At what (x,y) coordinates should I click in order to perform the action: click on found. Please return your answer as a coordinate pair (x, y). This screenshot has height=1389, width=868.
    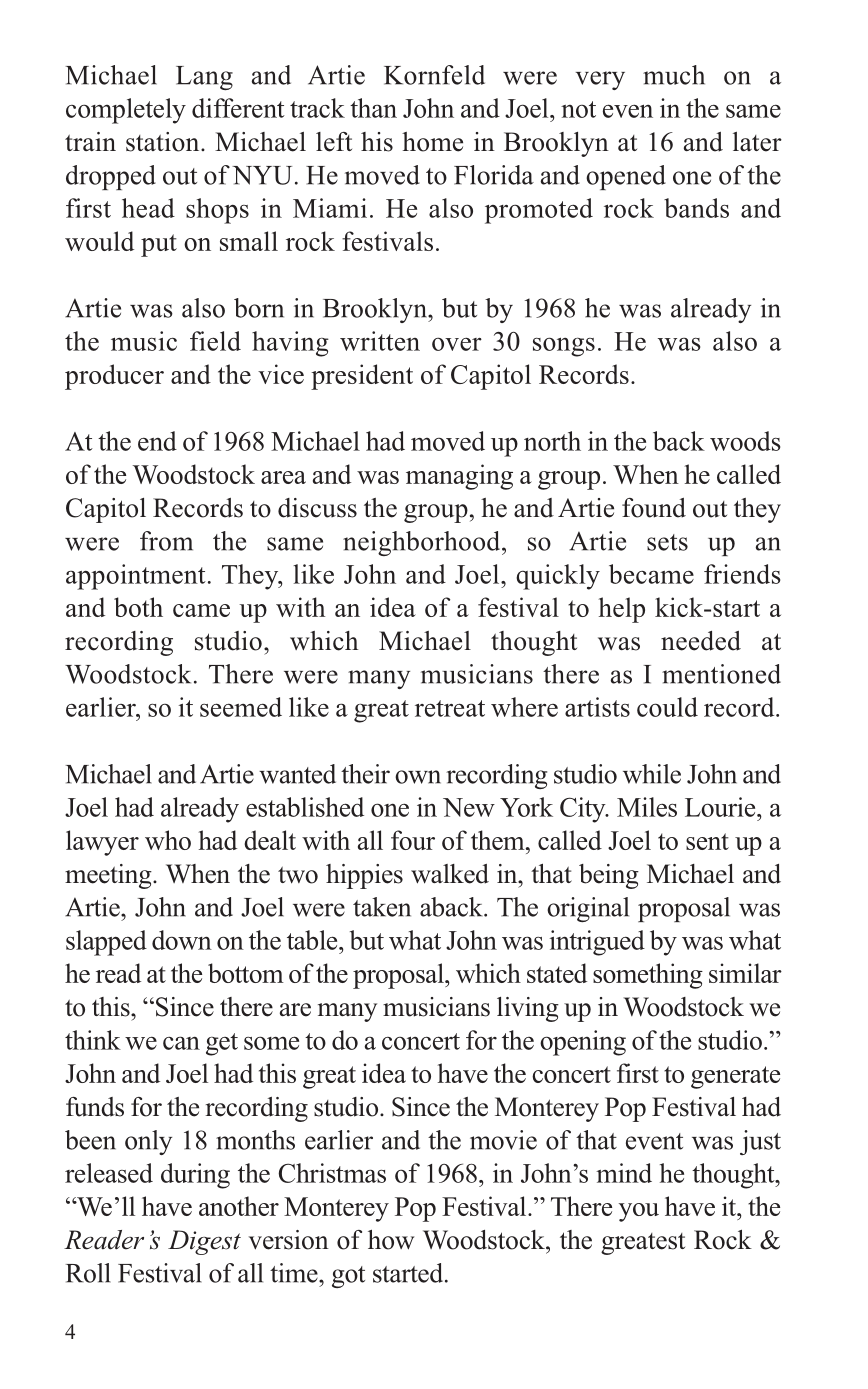
    Looking at the image, I should click on (654, 508).
